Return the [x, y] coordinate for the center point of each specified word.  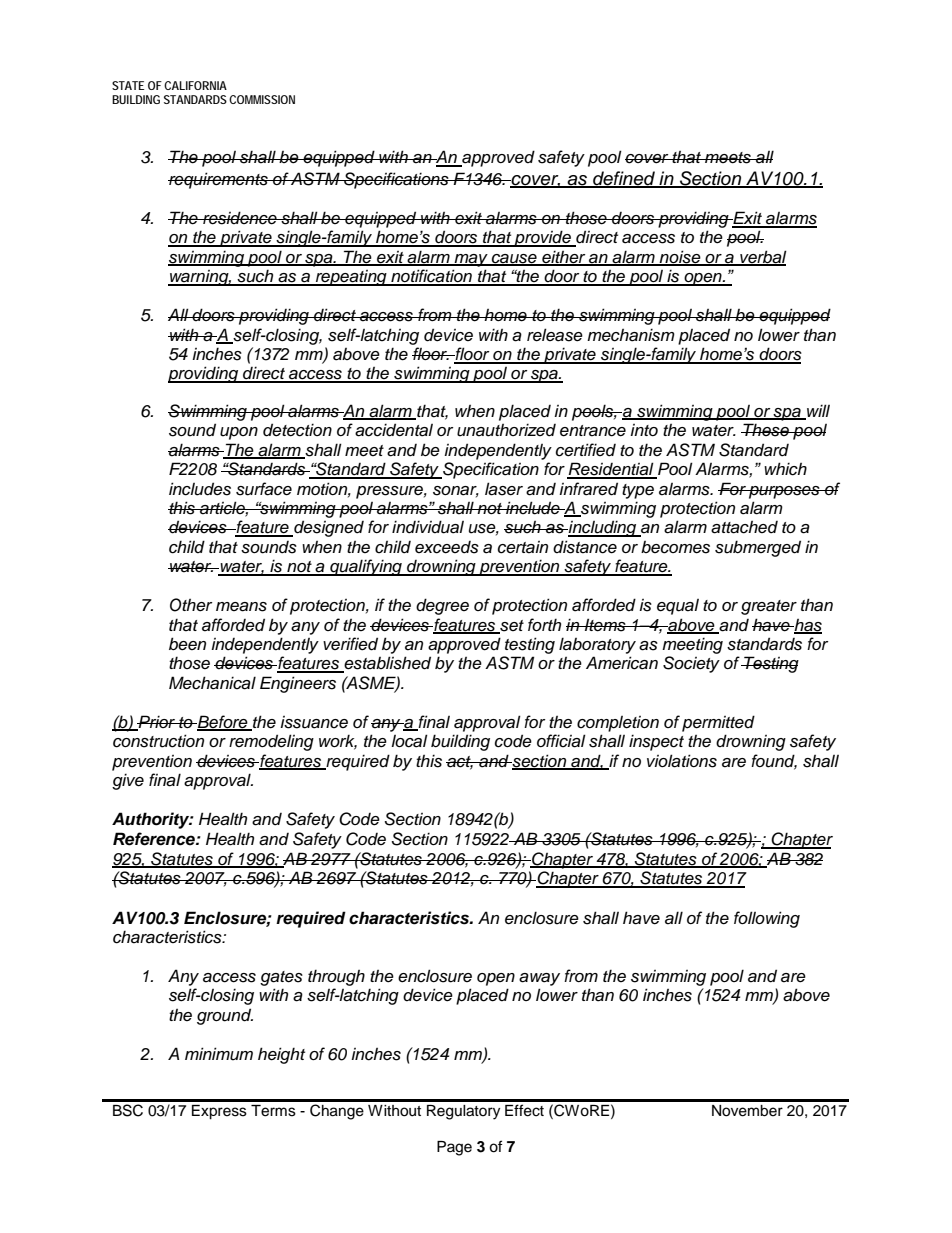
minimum [219, 1054]
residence [240, 218]
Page [454, 1148]
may [471, 260]
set [511, 626]
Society [691, 664]
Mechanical [212, 683]
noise [680, 258]
